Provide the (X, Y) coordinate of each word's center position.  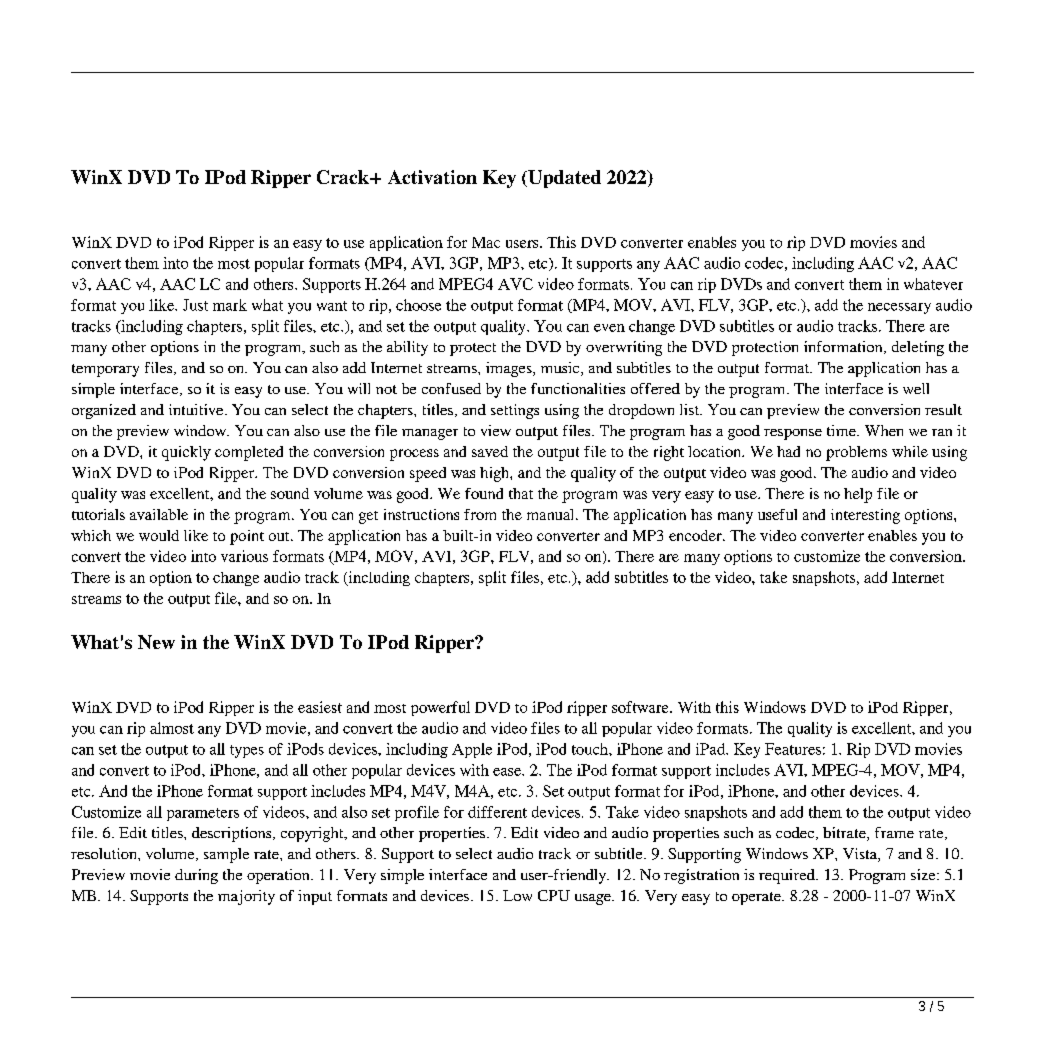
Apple (472, 750)
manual (552, 514)
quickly (186, 453)
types (247, 751)
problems (856, 453)
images (510, 369)
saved (490, 451)
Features (793, 749)
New (156, 642)
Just (195, 305)
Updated (563, 179)
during (196, 876)
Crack (344, 177)
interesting (865, 516)
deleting (918, 348)
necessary (899, 308)
